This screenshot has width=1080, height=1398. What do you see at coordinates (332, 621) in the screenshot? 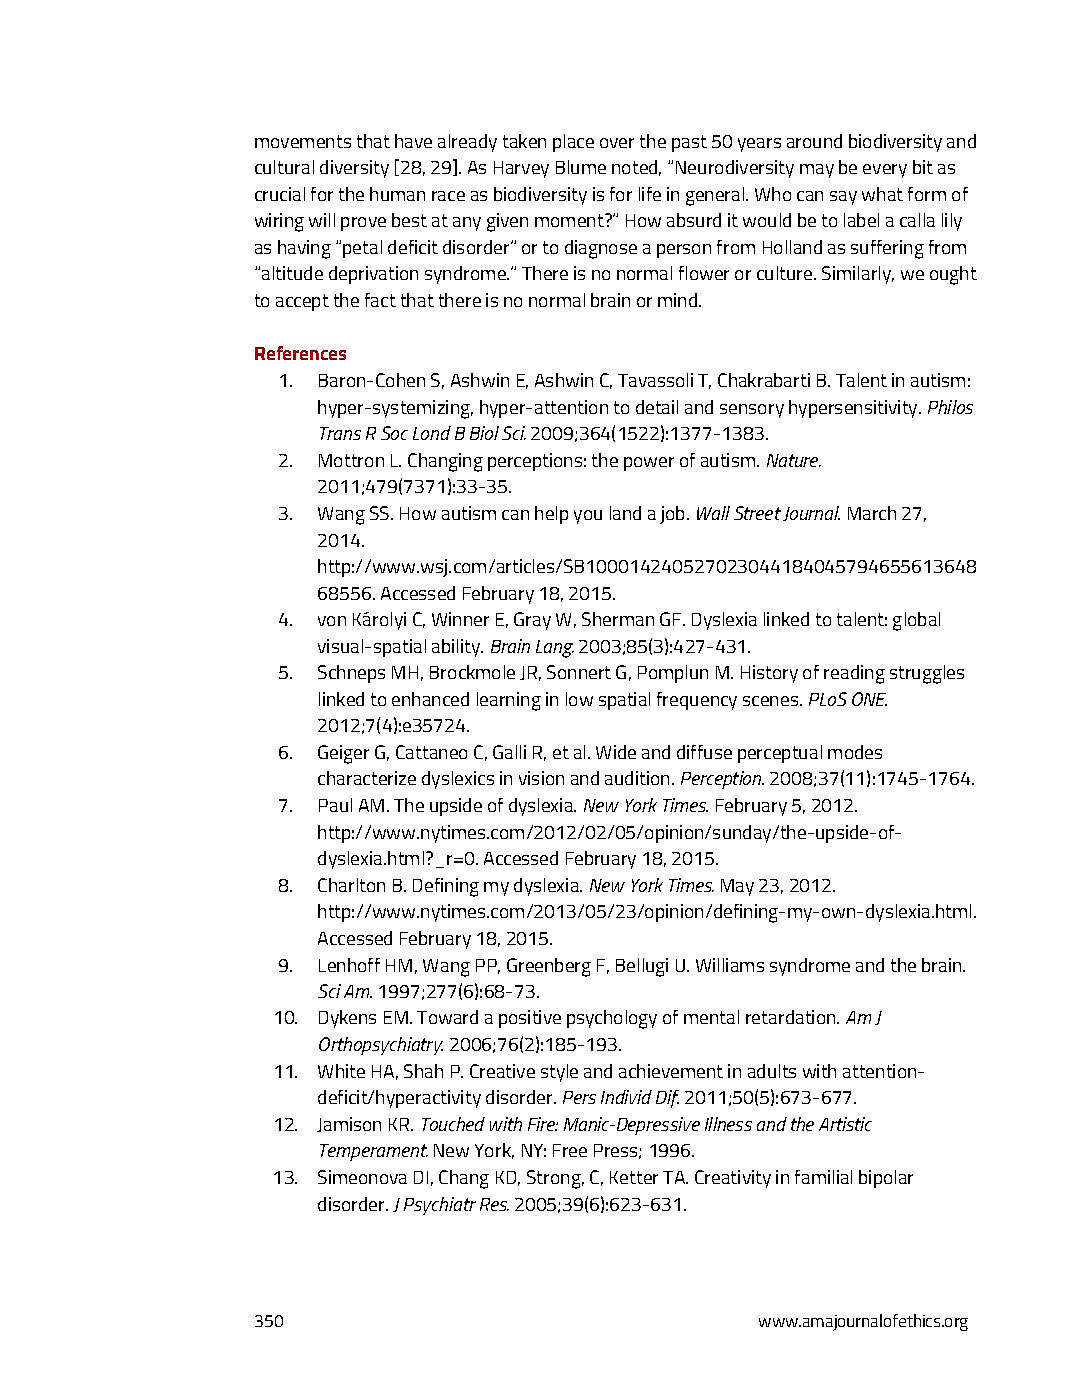
I see `von` at bounding box center [332, 621].
